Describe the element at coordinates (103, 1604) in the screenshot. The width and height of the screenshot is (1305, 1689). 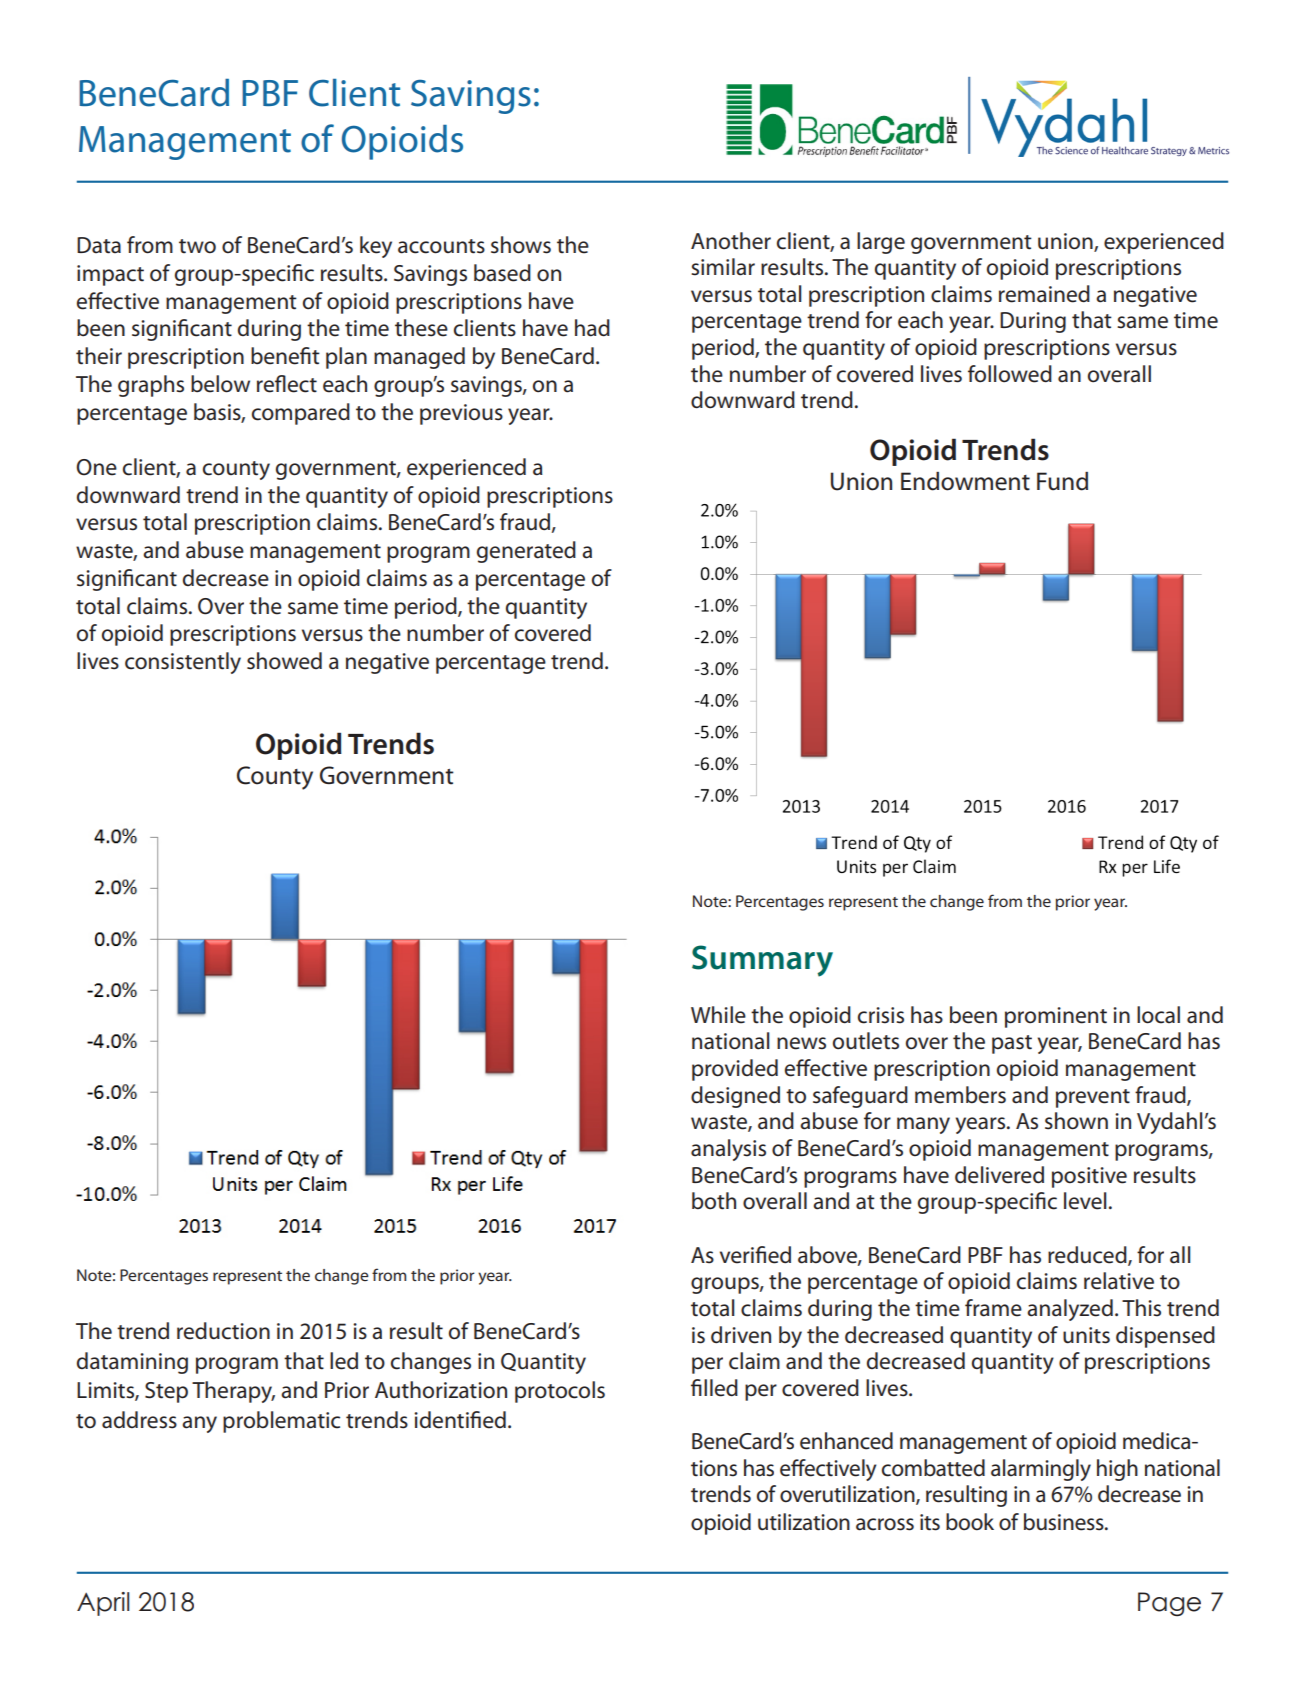
I see `April` at that location.
